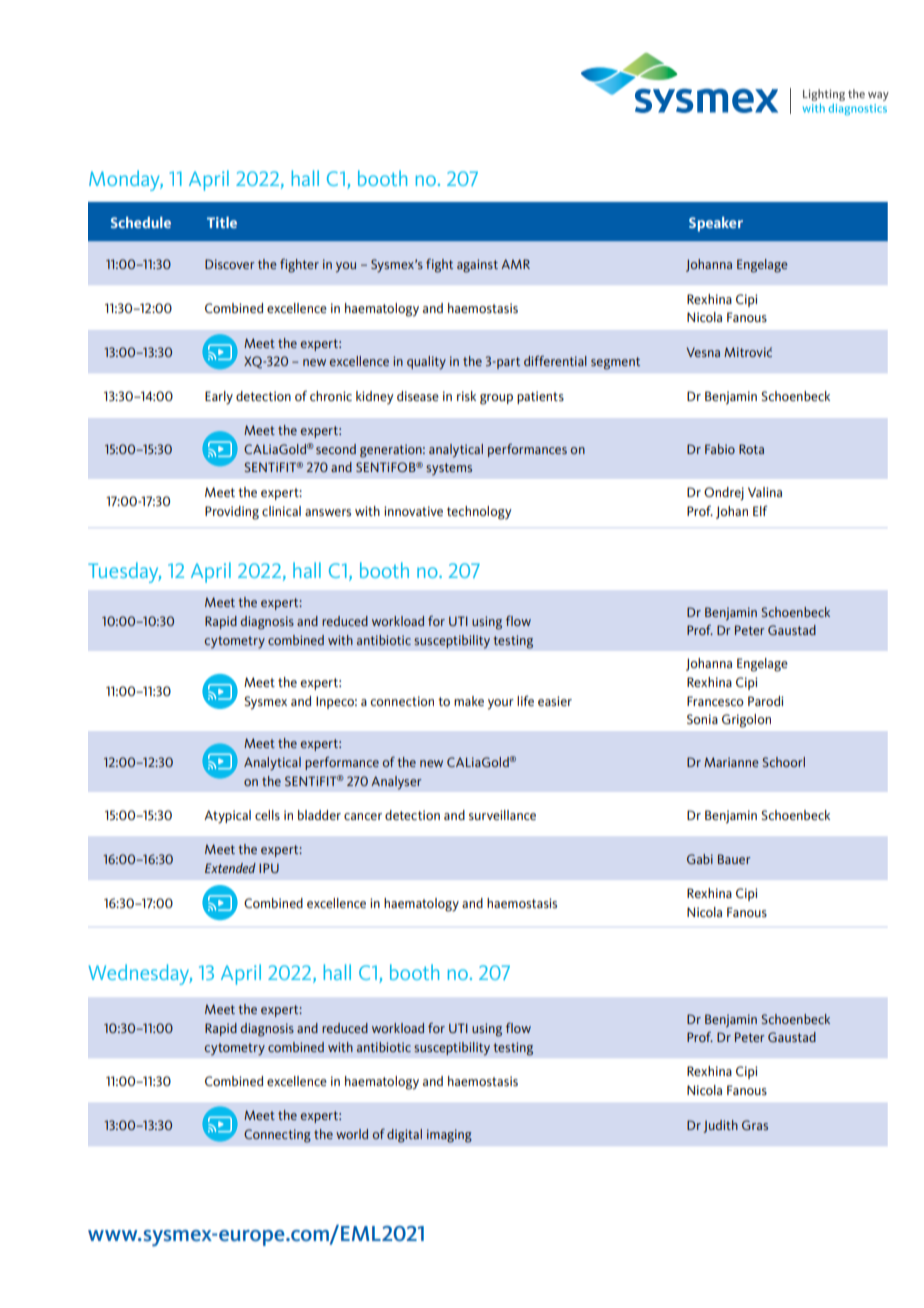 The height and width of the screenshot is (1308, 924). What do you see at coordinates (716, 224) in the screenshot?
I see `Speaker` at bounding box center [716, 224].
